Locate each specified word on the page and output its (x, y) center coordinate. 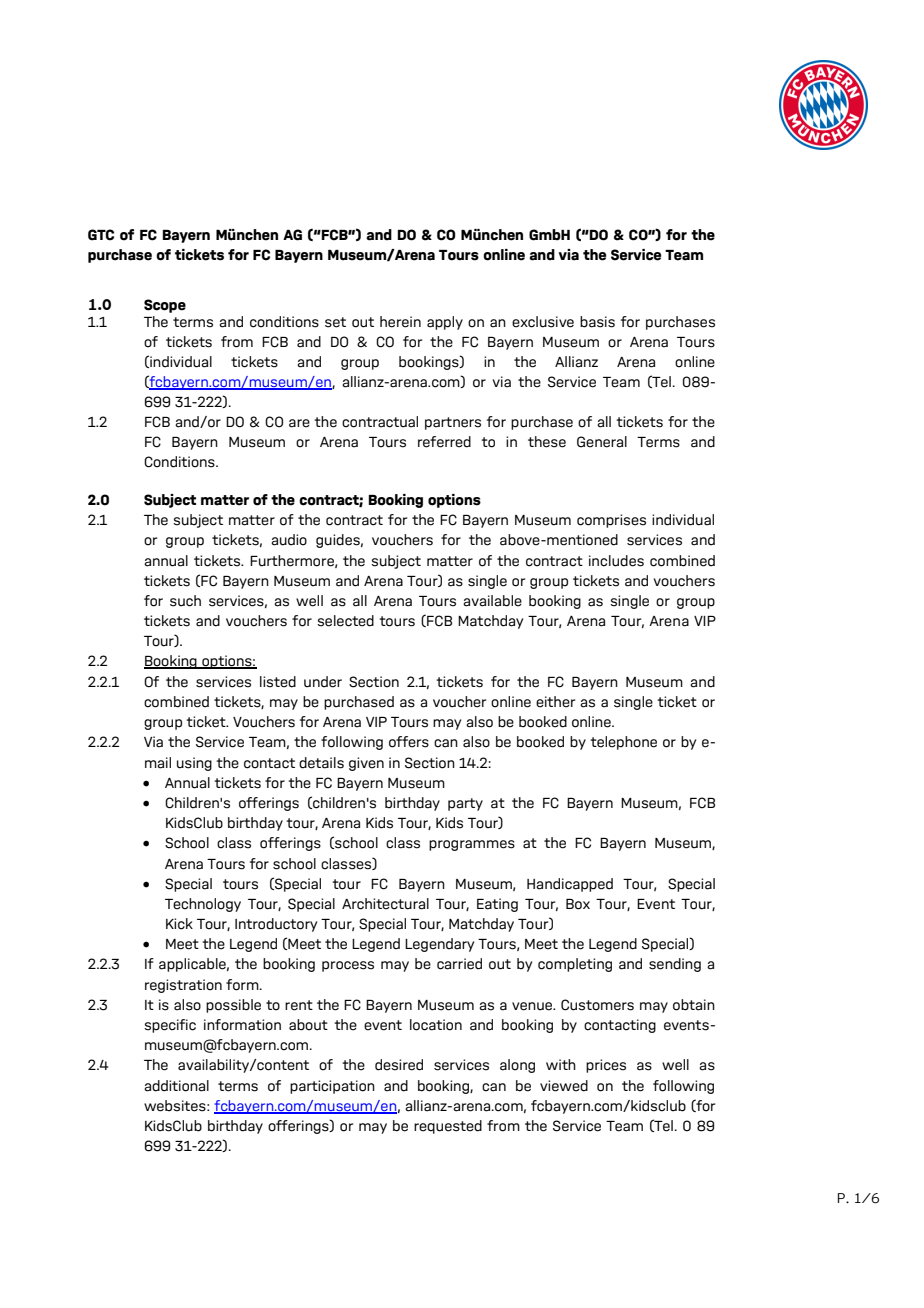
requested (448, 1127)
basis (597, 322)
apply (445, 323)
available (492, 601)
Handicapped (570, 885)
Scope (165, 306)
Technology (203, 905)
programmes (472, 845)
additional (176, 1086)
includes (616, 561)
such (185, 601)
